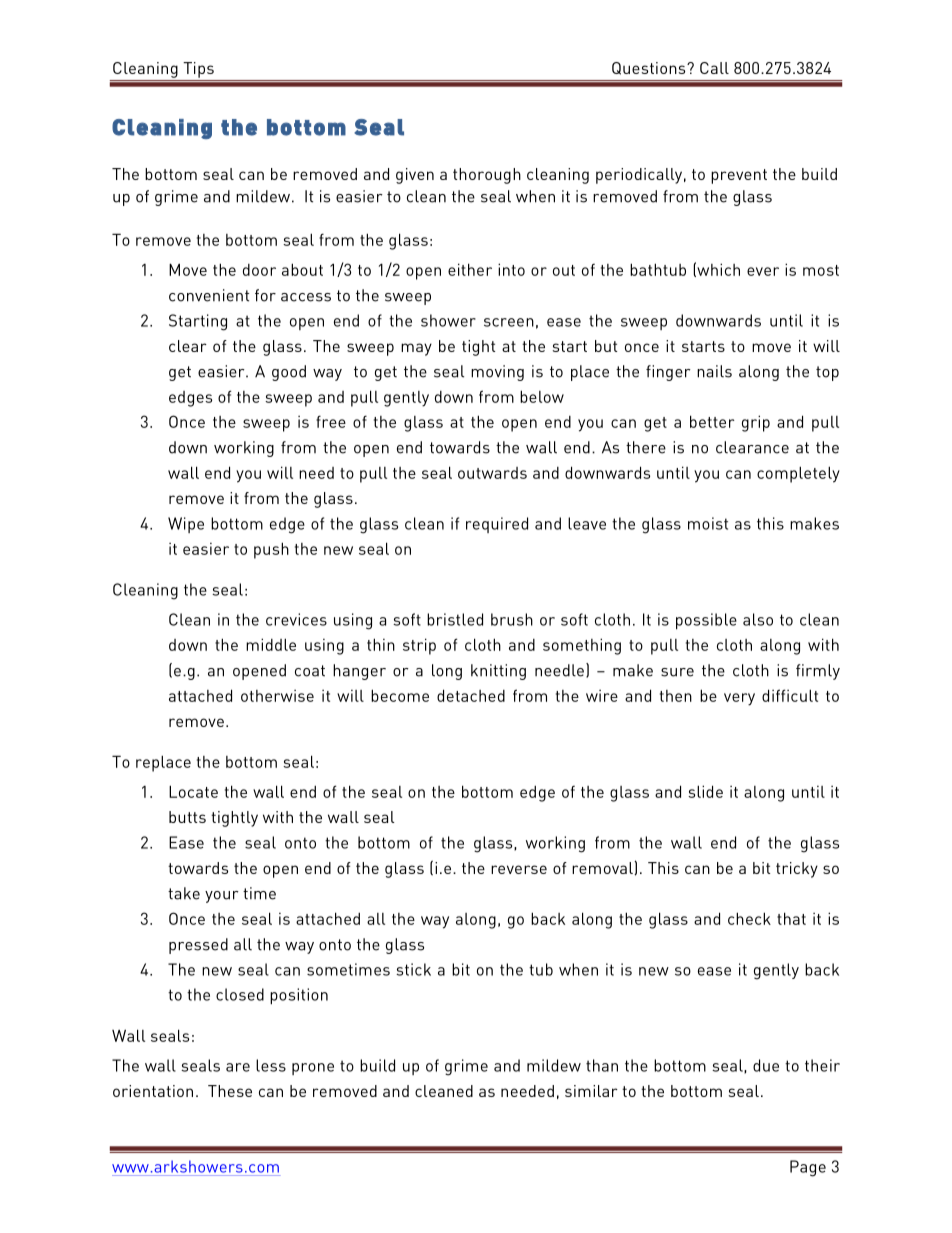 The width and height of the screenshot is (952, 1233). What do you see at coordinates (808, 1168) in the screenshot?
I see `Page` at bounding box center [808, 1168].
